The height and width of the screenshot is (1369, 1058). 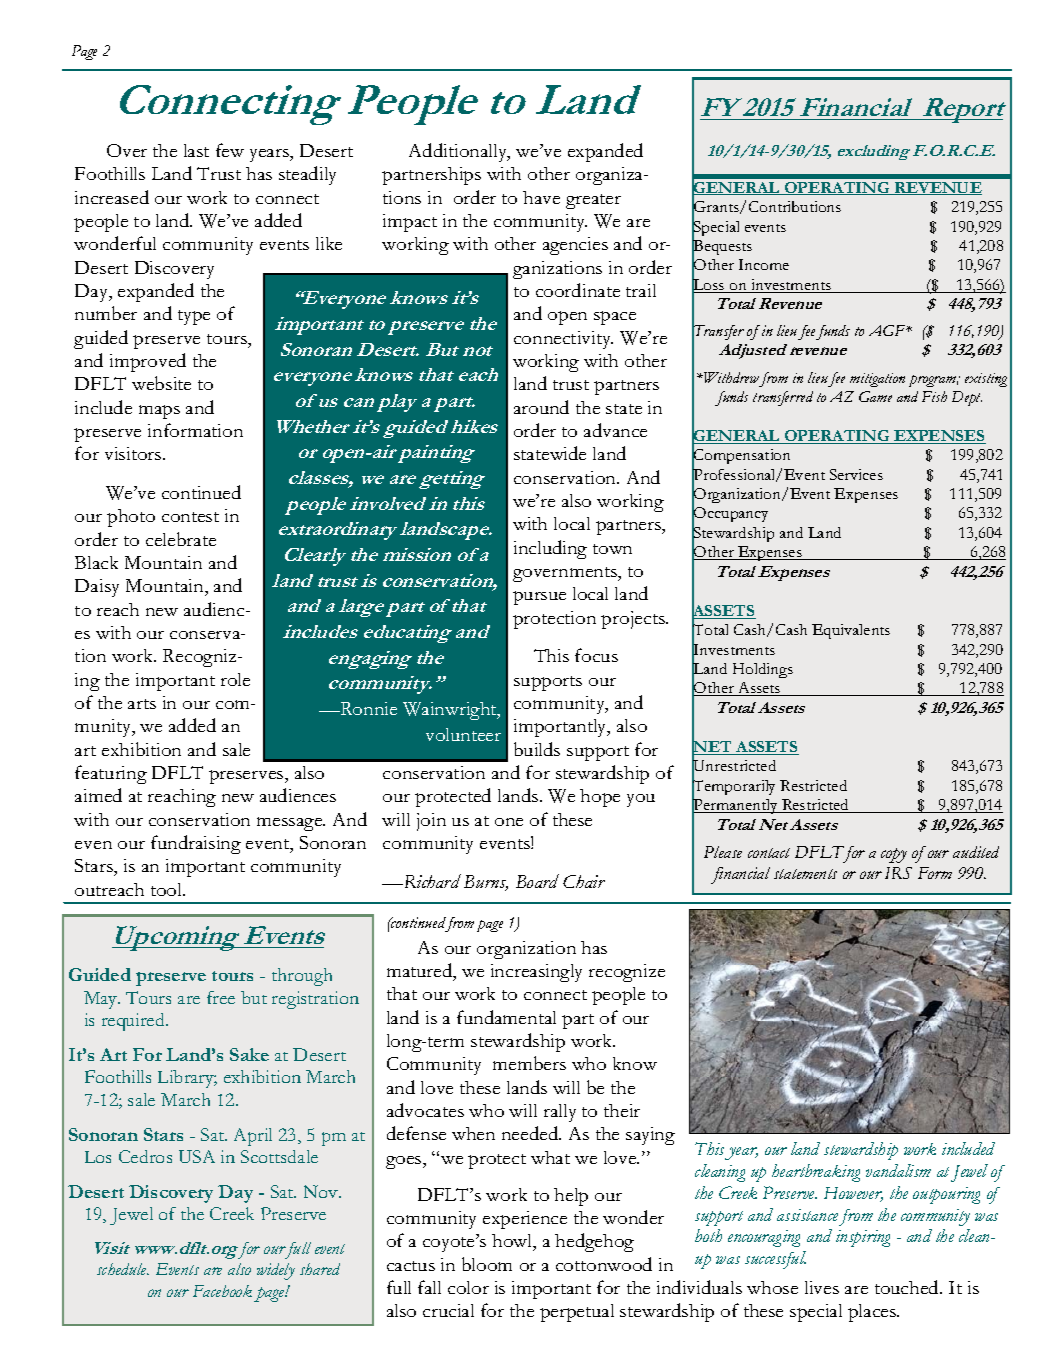 What do you see at coordinates (856, 474) in the screenshot?
I see `Services` at bounding box center [856, 474].
